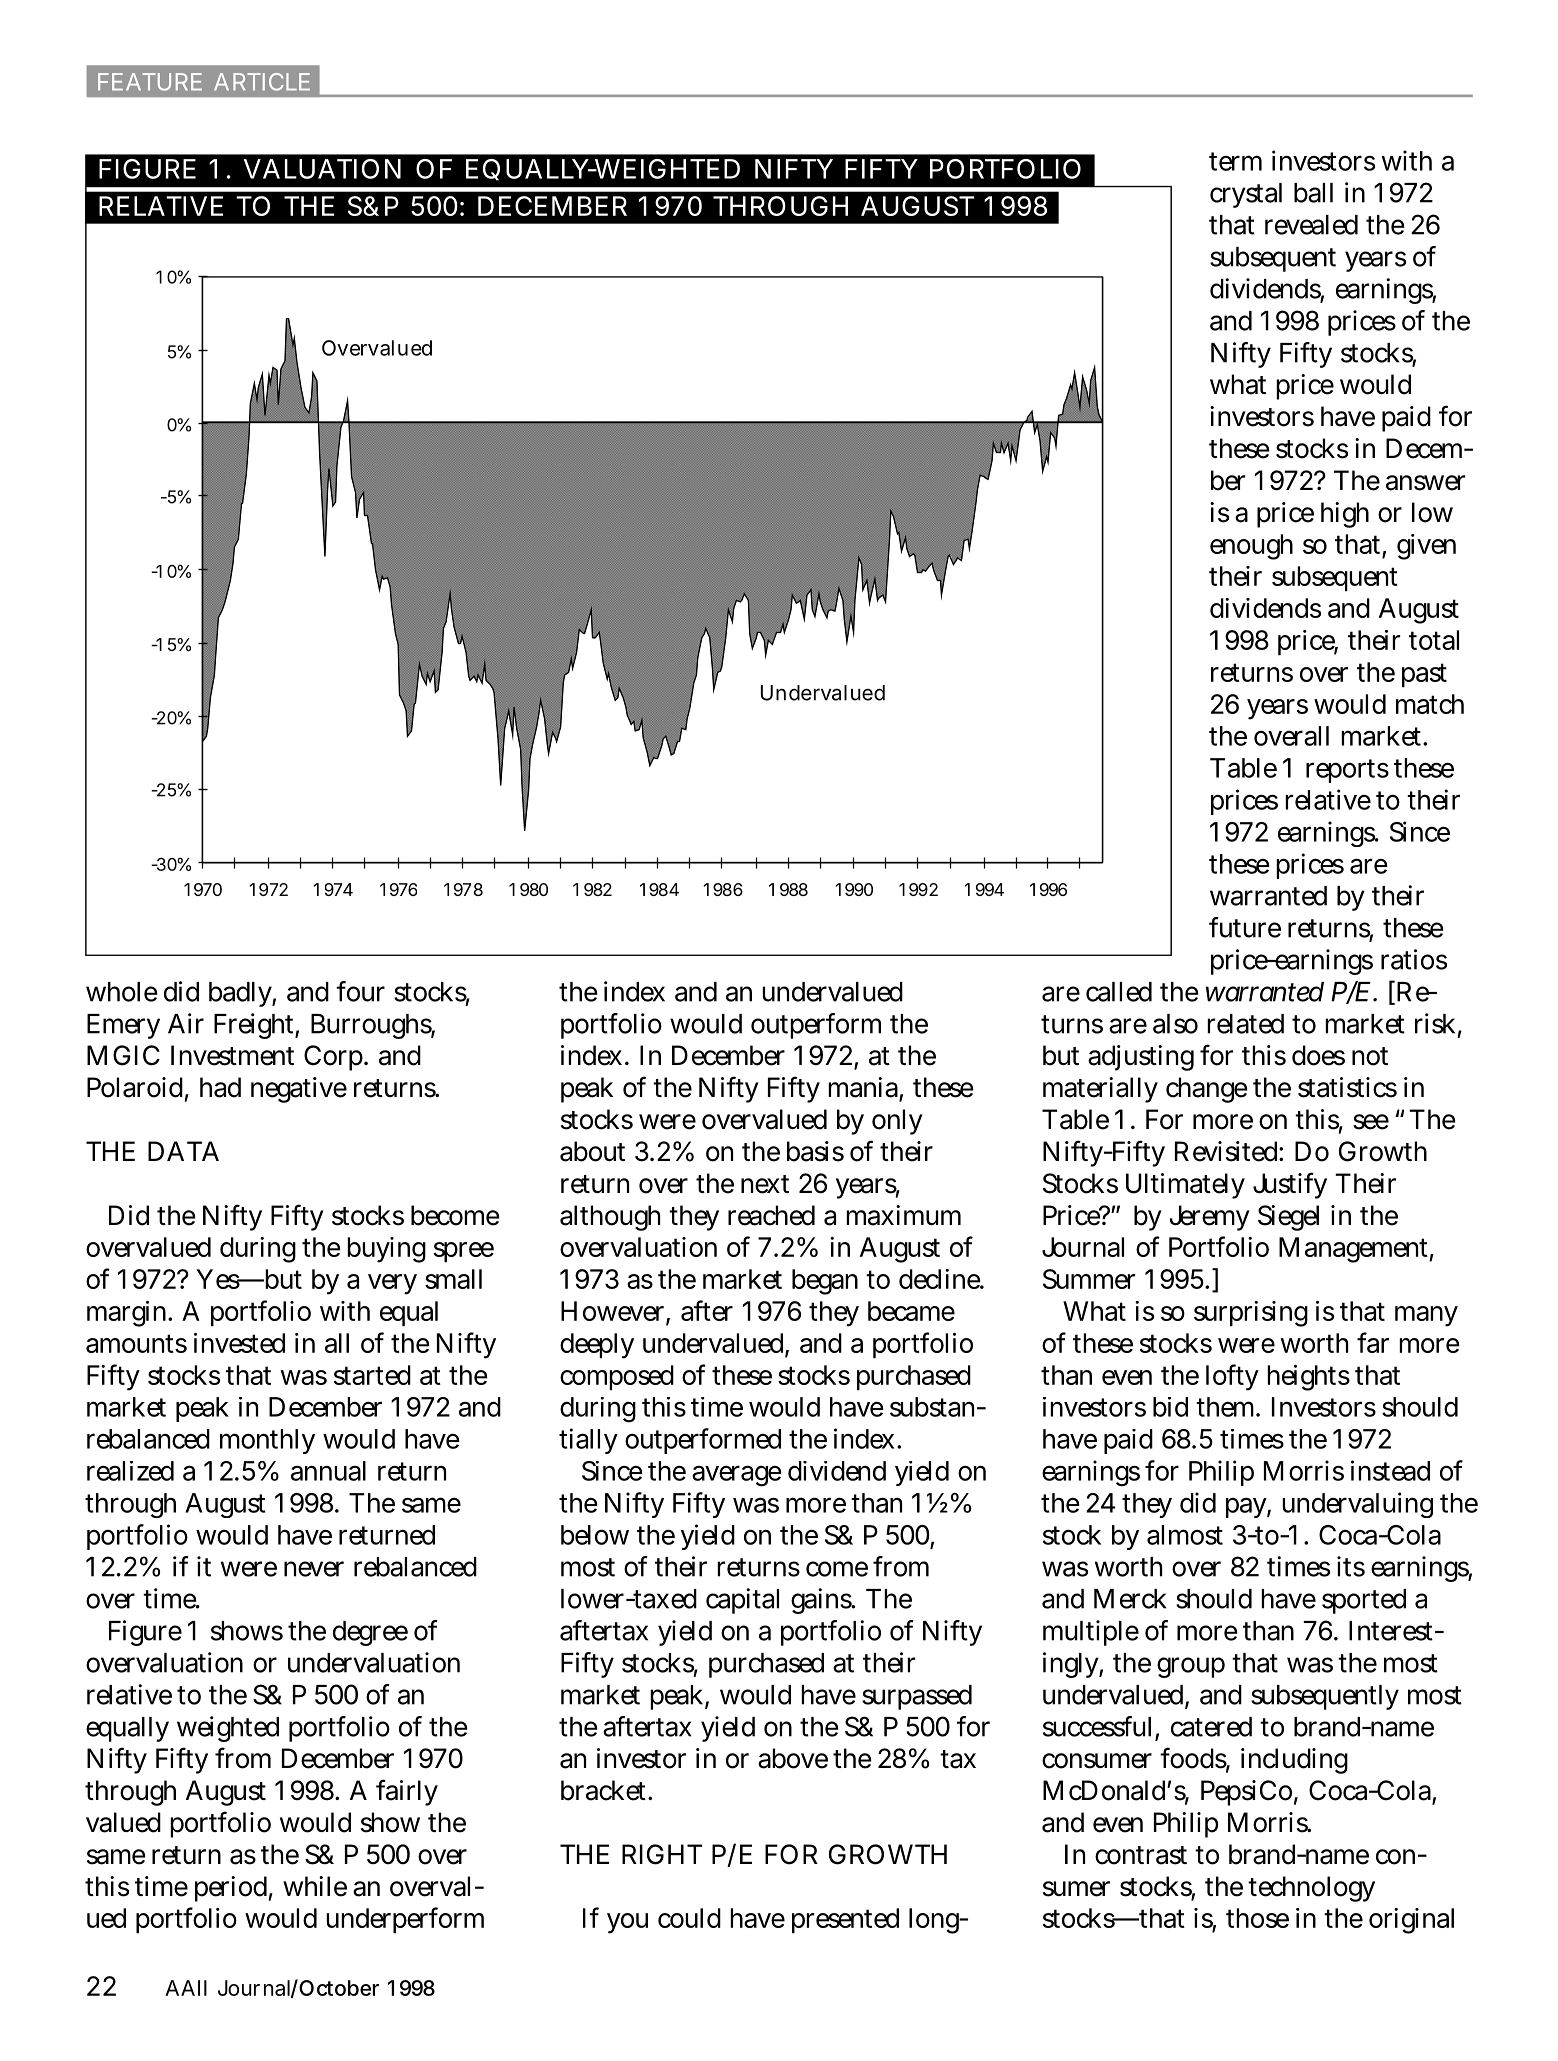 Image resolution: width=1558 pixels, height=2061 pixels. Describe the element at coordinates (1245, 1024) in the screenshot. I see `related` at that location.
